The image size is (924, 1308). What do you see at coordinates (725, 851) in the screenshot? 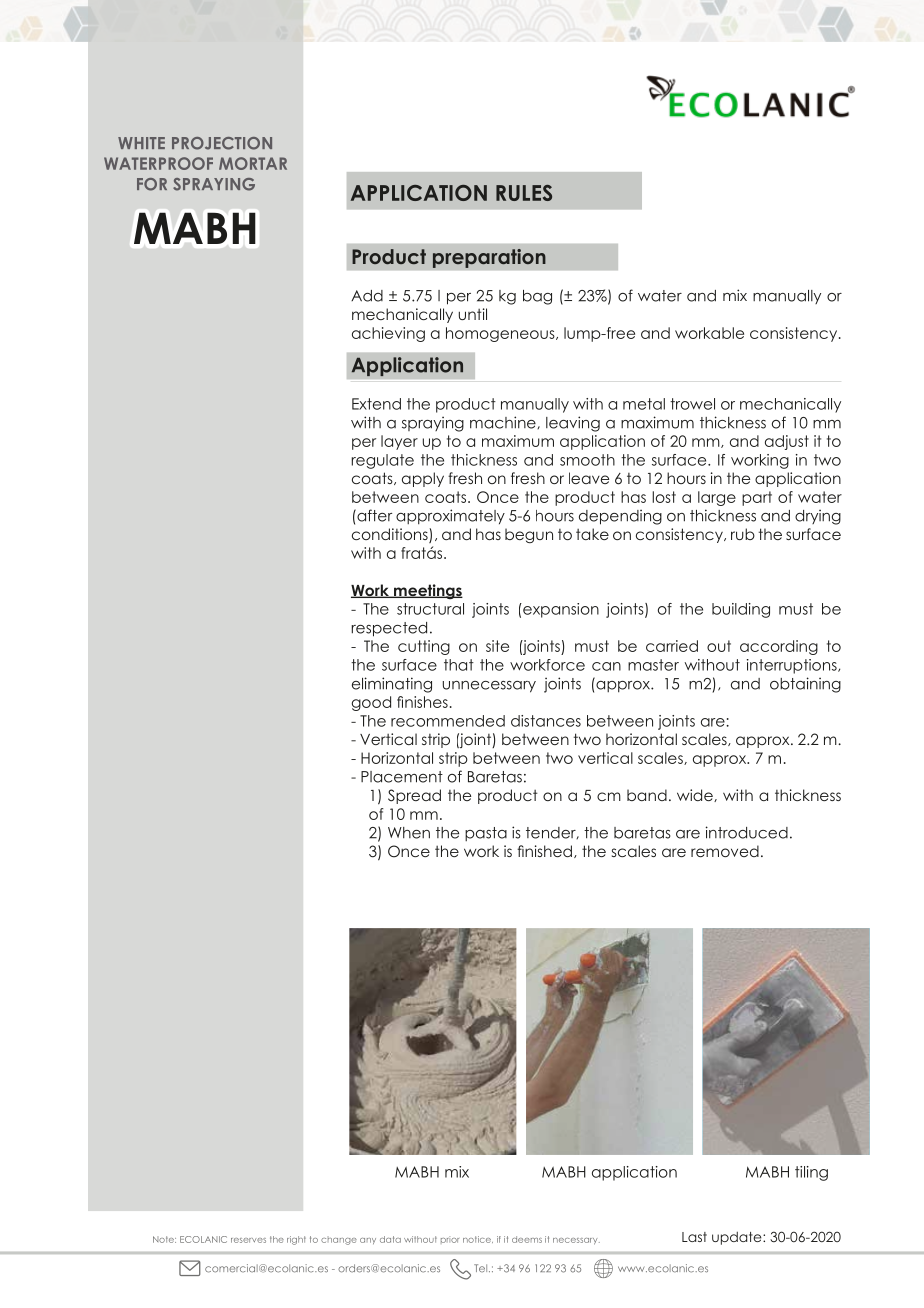
I see `removed` at bounding box center [725, 851].
